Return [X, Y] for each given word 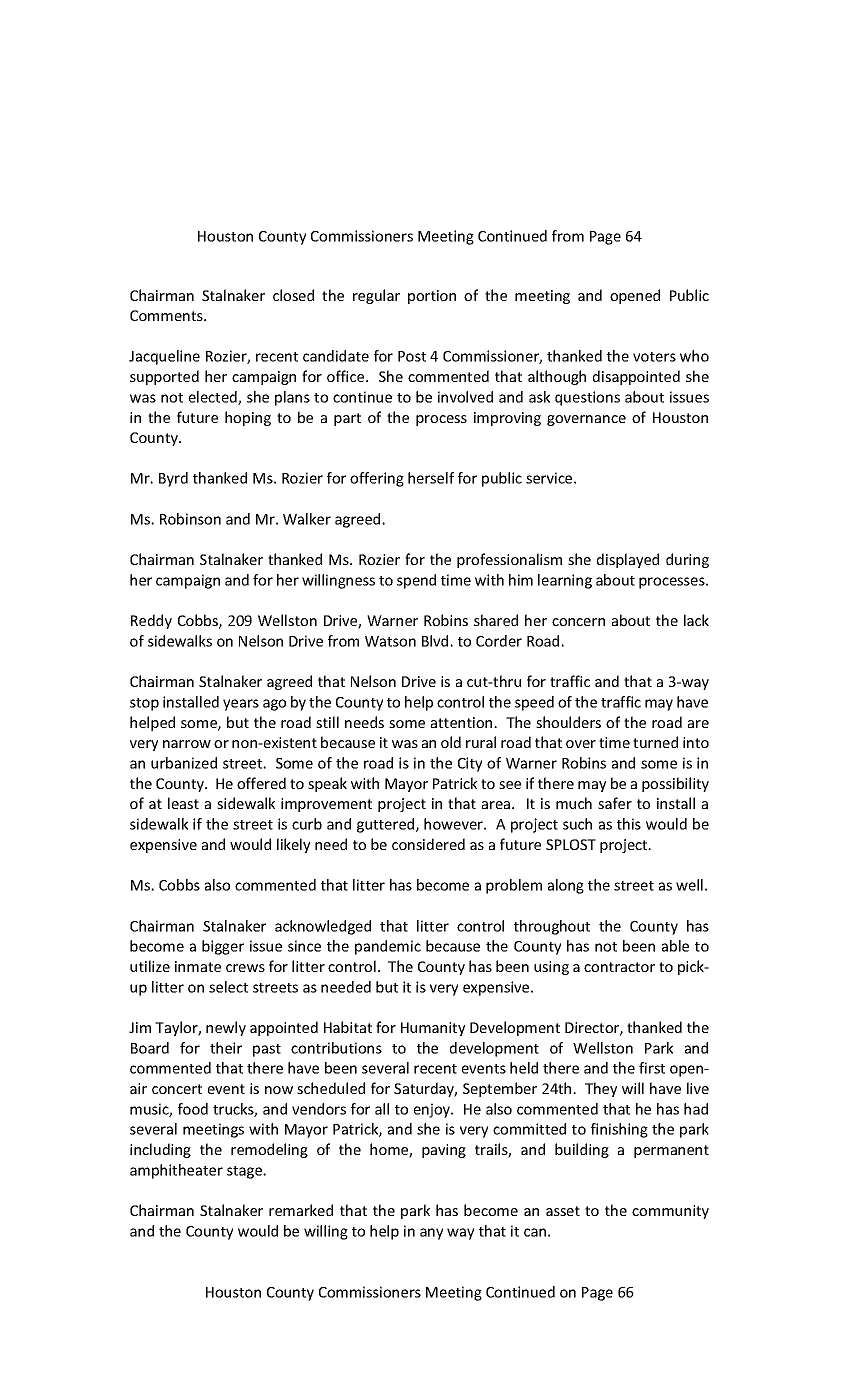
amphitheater [176, 1171]
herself [431, 478]
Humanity [433, 1029]
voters [654, 357]
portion [432, 297]
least [183, 803]
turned [655, 742]
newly [226, 1028]
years [241, 705]
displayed [628, 560]
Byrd [173, 479]
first [652, 1068]
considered [428, 844]
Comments [167, 315]
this [629, 824]
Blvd [436, 641]
